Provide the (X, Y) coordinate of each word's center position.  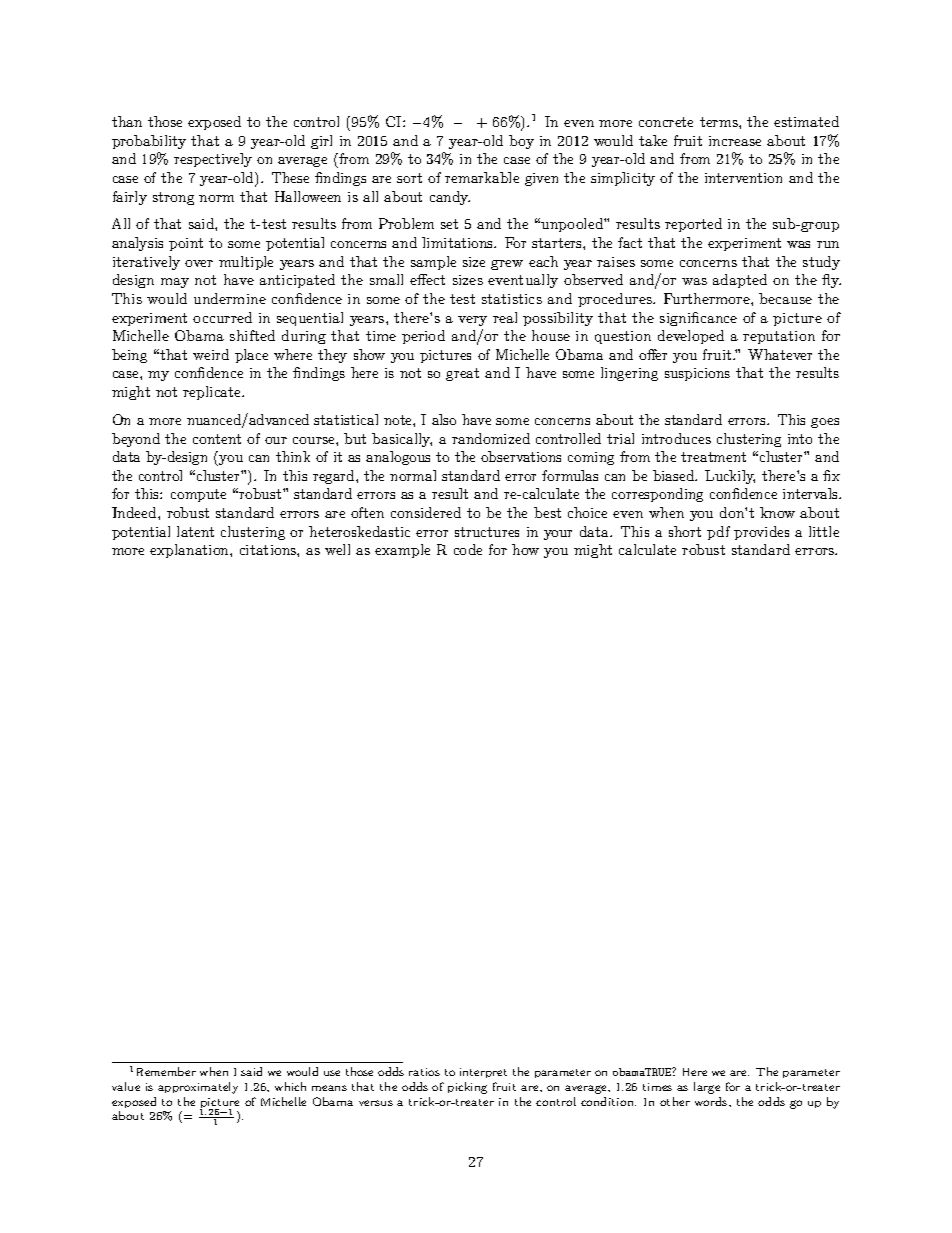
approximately (198, 1088)
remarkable (482, 177)
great (462, 374)
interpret (483, 1073)
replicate (213, 393)
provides (761, 533)
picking (467, 1088)
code (468, 549)
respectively (213, 160)
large (707, 1088)
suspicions (697, 374)
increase (735, 141)
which (290, 1086)
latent (195, 531)
